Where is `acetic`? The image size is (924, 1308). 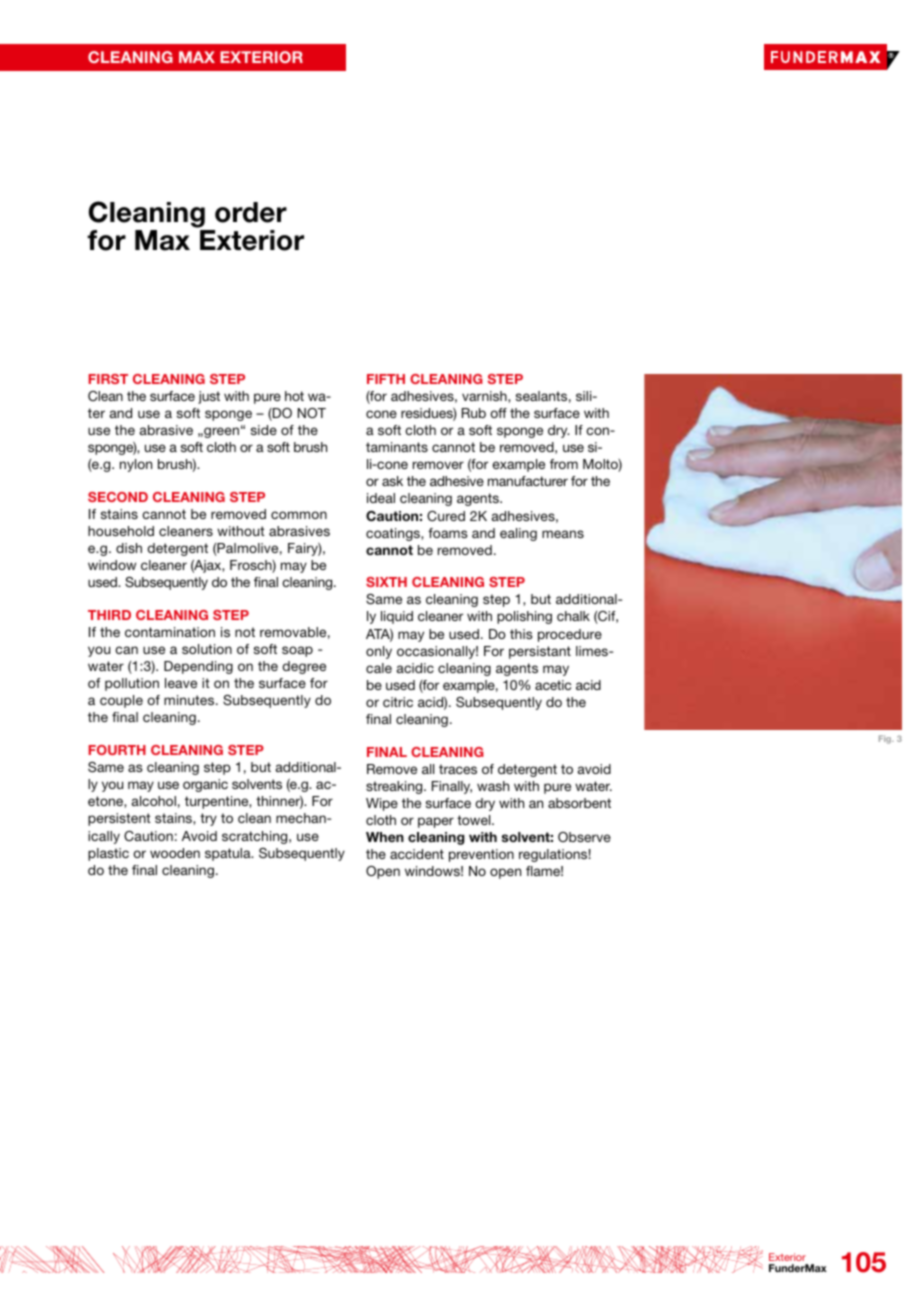
acetic is located at coordinates (553, 685).
